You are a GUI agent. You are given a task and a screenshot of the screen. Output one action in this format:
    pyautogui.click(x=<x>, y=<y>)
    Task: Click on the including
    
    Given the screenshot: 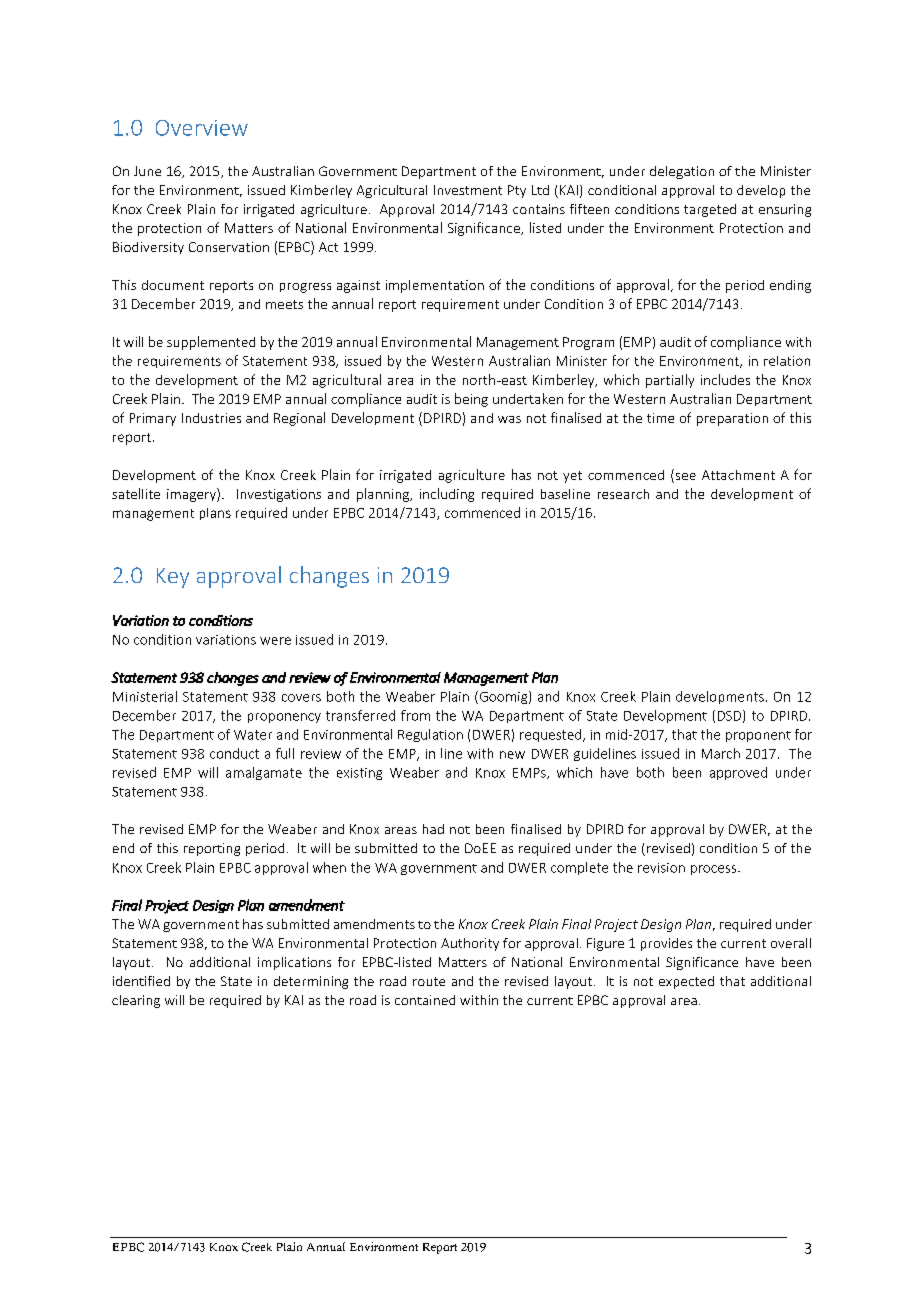 What is the action you would take?
    pyautogui.click(x=447, y=495)
